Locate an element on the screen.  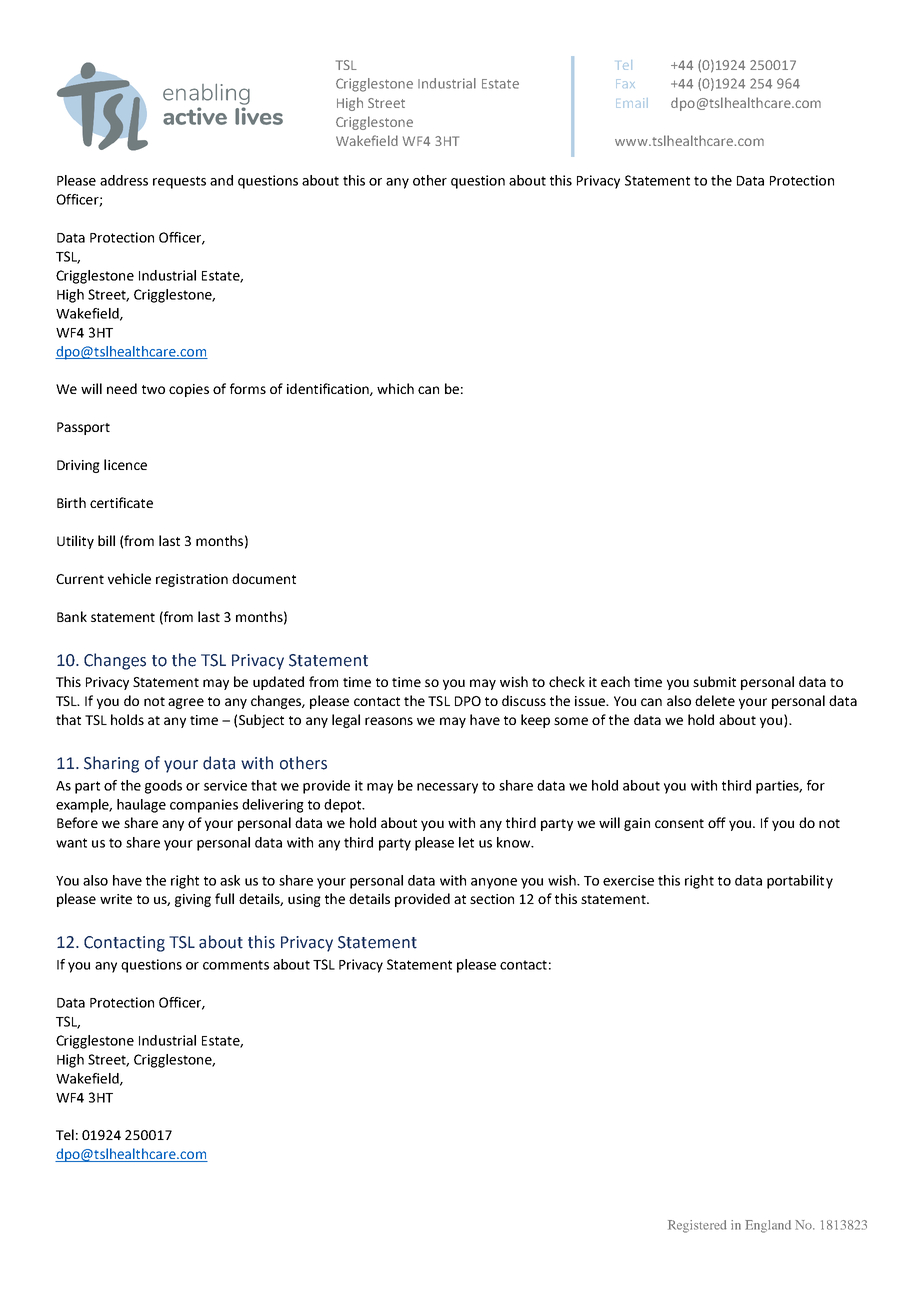
agree is located at coordinates (186, 703).
